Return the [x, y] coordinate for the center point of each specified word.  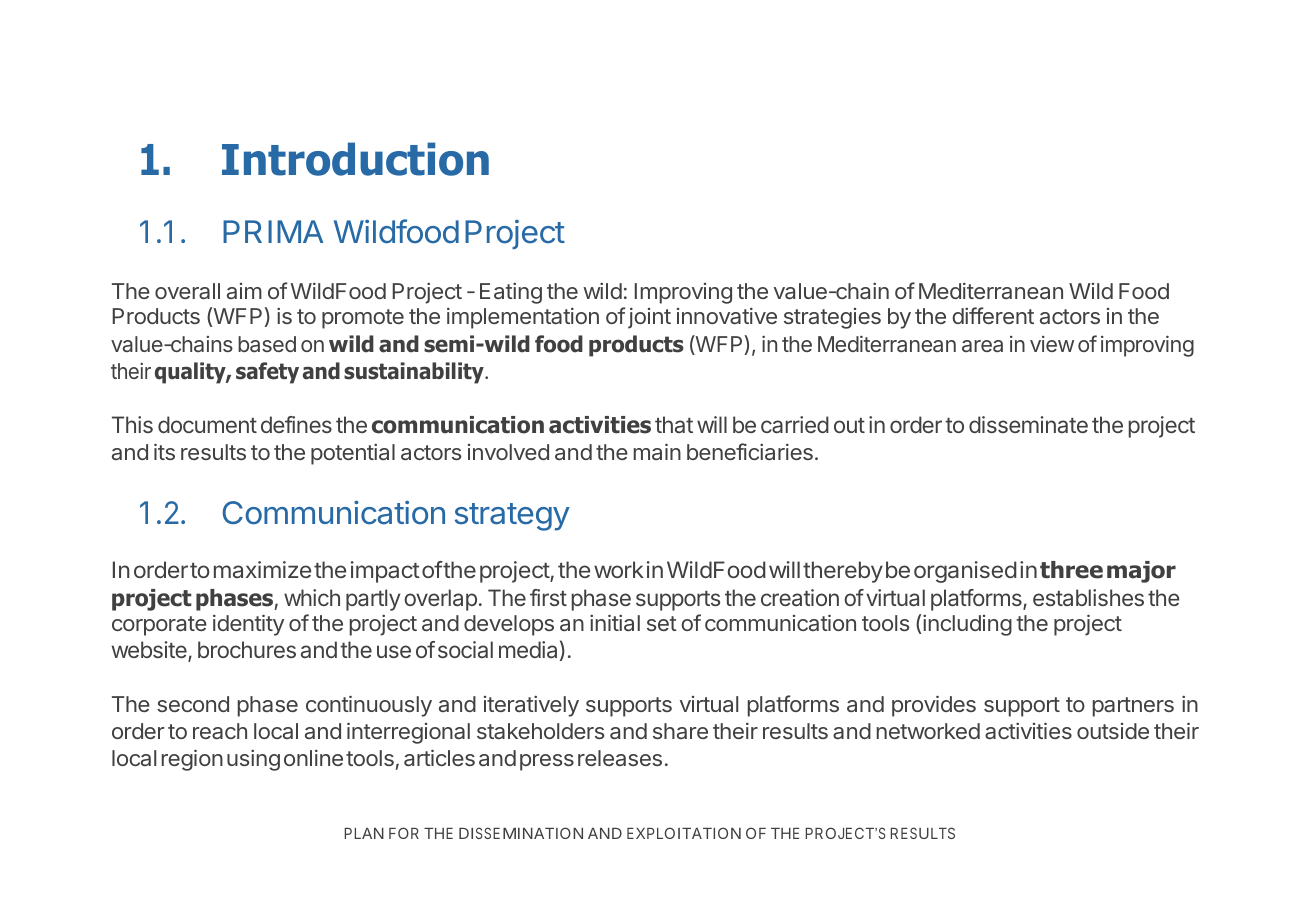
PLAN [364, 833]
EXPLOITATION [684, 833]
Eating [511, 293]
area [982, 346]
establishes [1088, 597]
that [674, 424]
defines [296, 424]
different [993, 315]
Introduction [355, 159]
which [312, 597]
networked [928, 731]
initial [615, 622]
